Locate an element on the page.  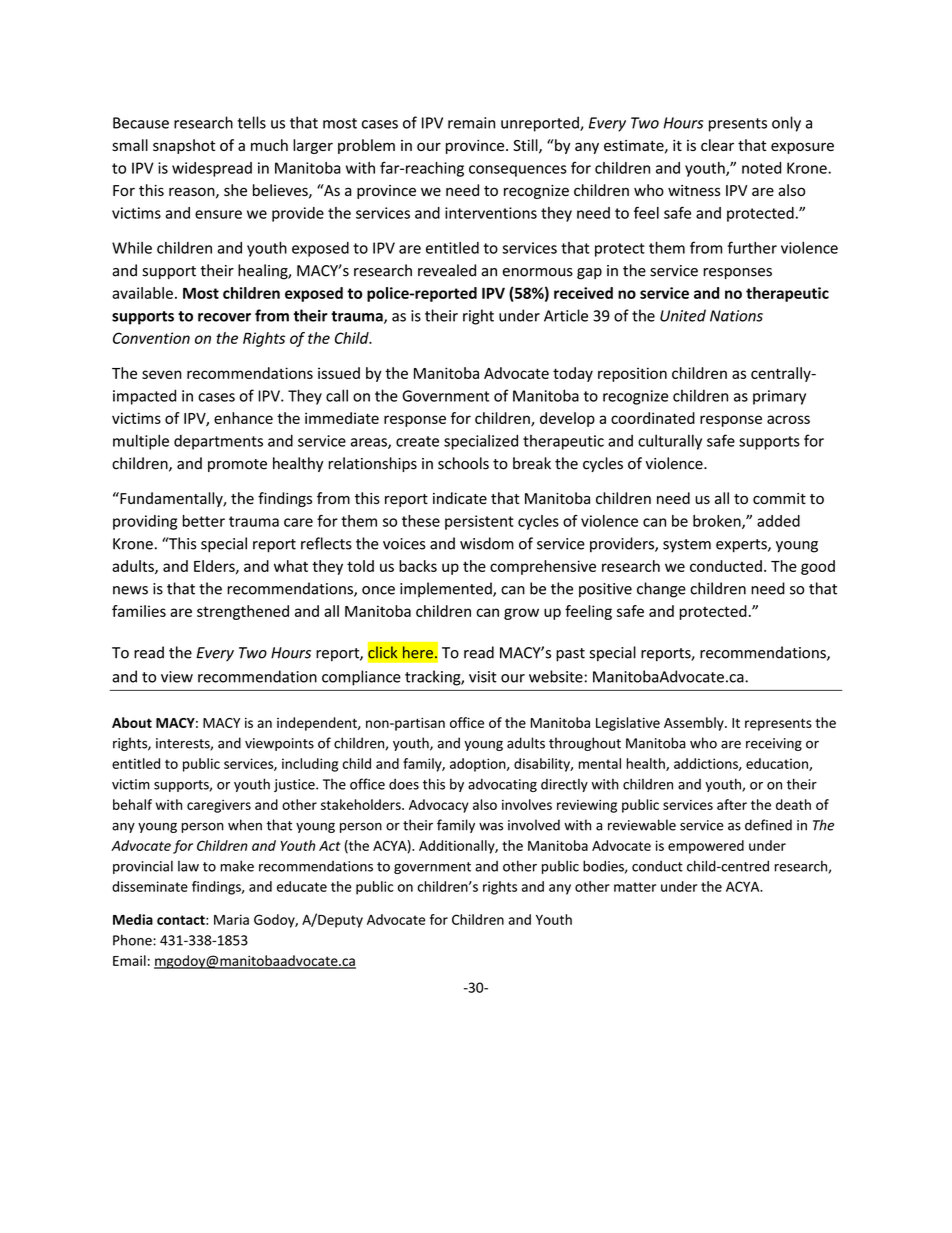
remain is located at coordinates (471, 123).
